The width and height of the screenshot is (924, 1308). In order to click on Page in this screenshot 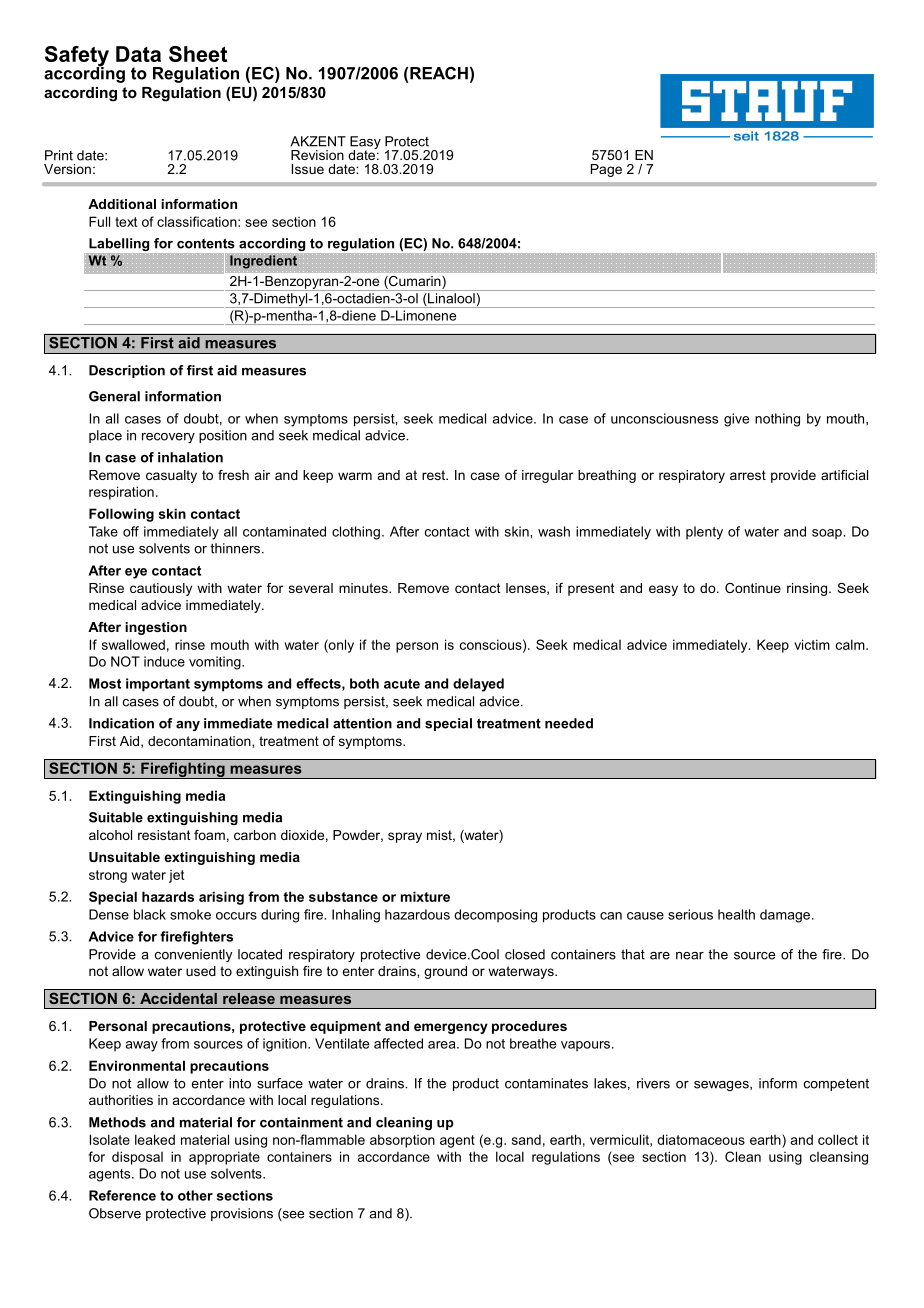, I will do `click(606, 170)`.
